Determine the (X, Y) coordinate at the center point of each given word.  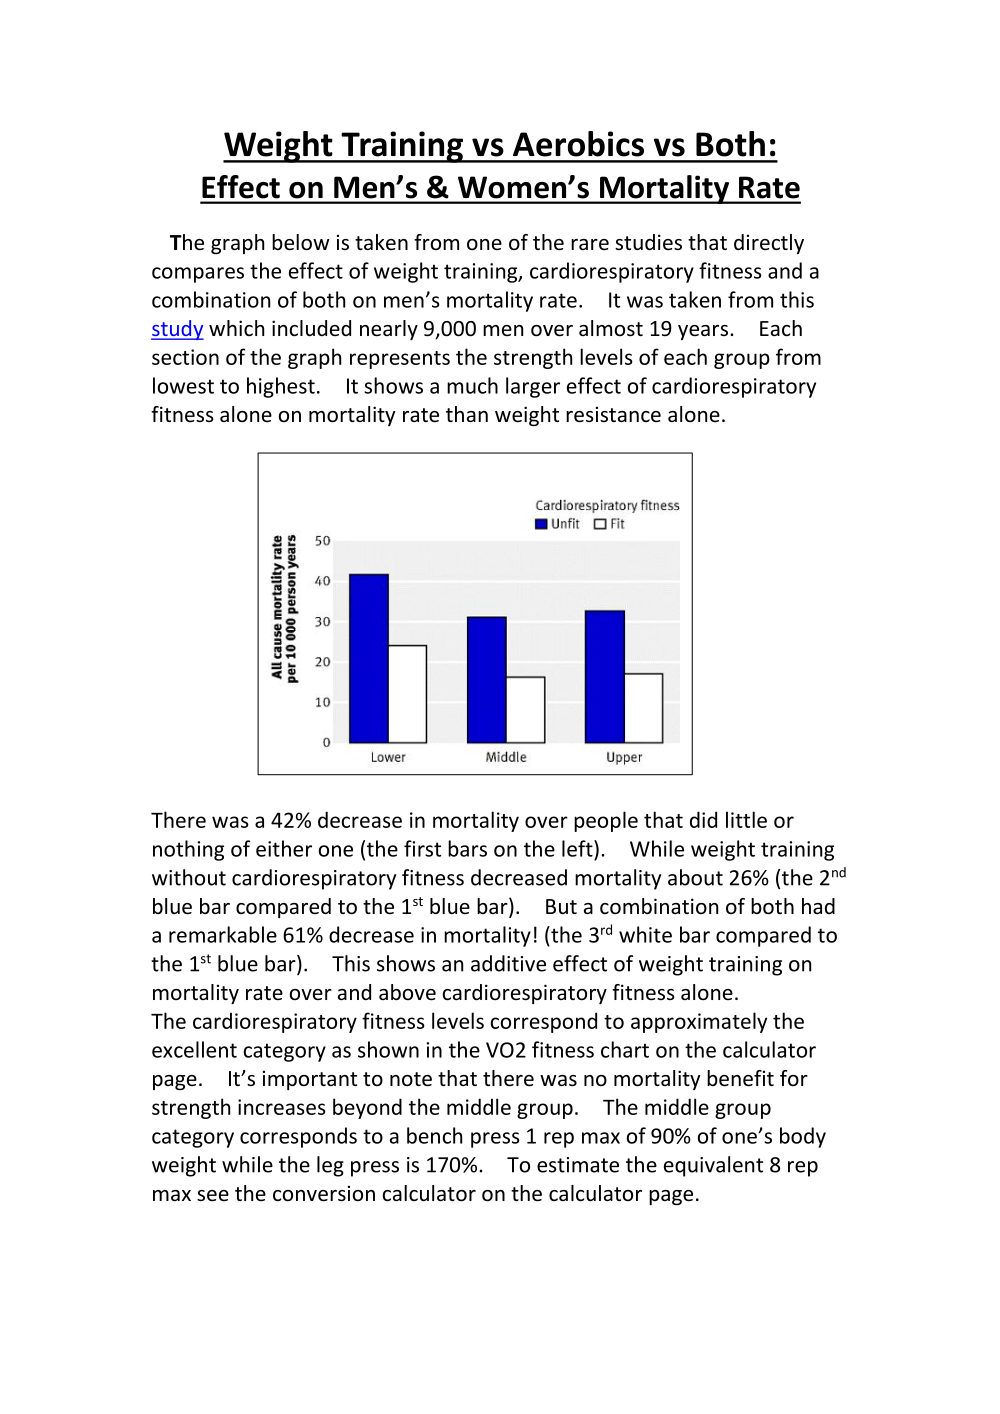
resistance (613, 414)
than (467, 414)
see (213, 1196)
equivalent (713, 1166)
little (746, 819)
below (300, 242)
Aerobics (578, 144)
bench (434, 1135)
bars (467, 848)
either (284, 848)
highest (281, 387)
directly (769, 244)
